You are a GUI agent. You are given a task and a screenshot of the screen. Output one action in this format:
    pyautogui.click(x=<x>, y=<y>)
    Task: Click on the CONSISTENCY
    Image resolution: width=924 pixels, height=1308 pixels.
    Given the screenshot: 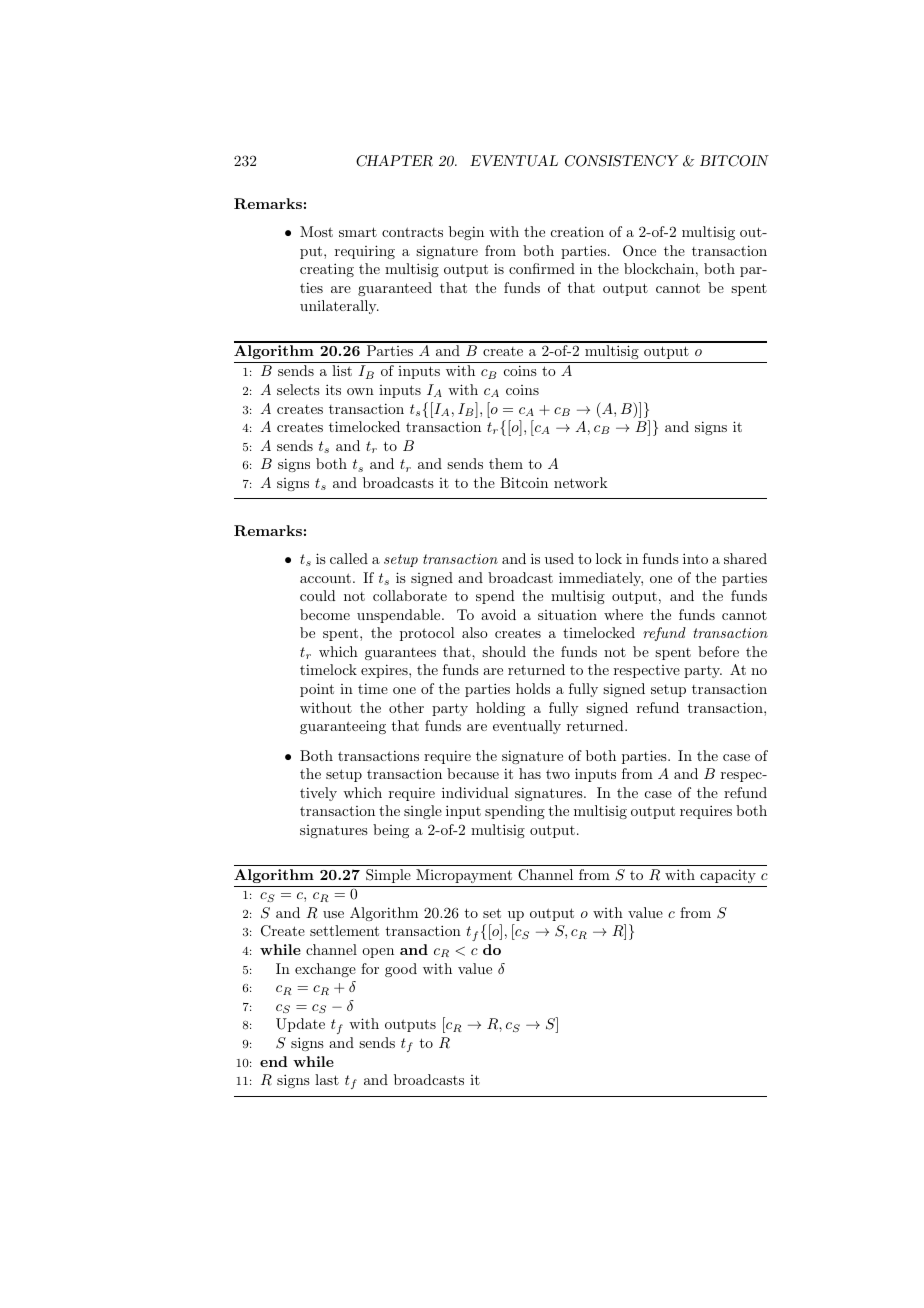 What is the action you would take?
    pyautogui.click(x=621, y=161)
